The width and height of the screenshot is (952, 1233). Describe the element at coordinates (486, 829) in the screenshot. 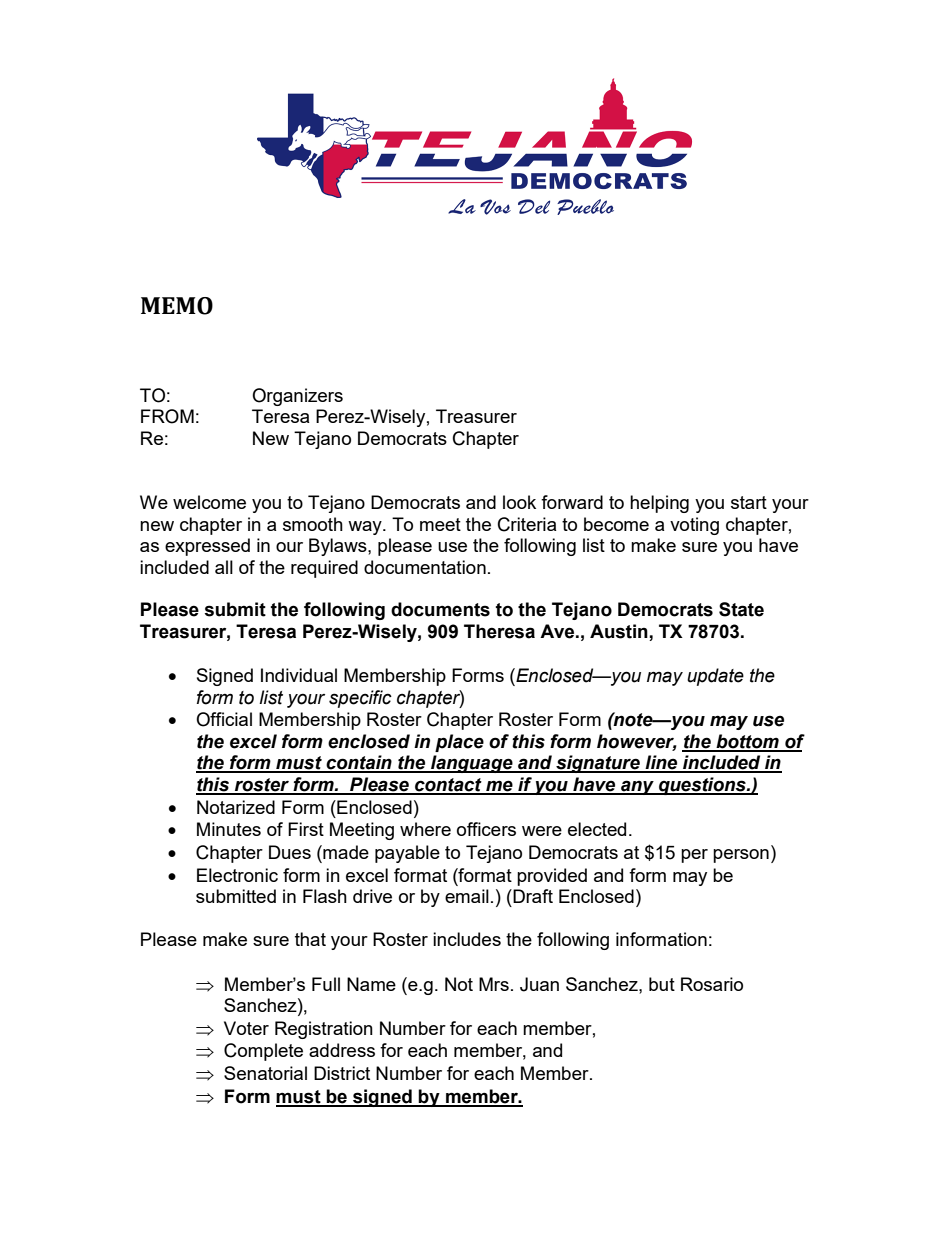

I see `officers` at that location.
